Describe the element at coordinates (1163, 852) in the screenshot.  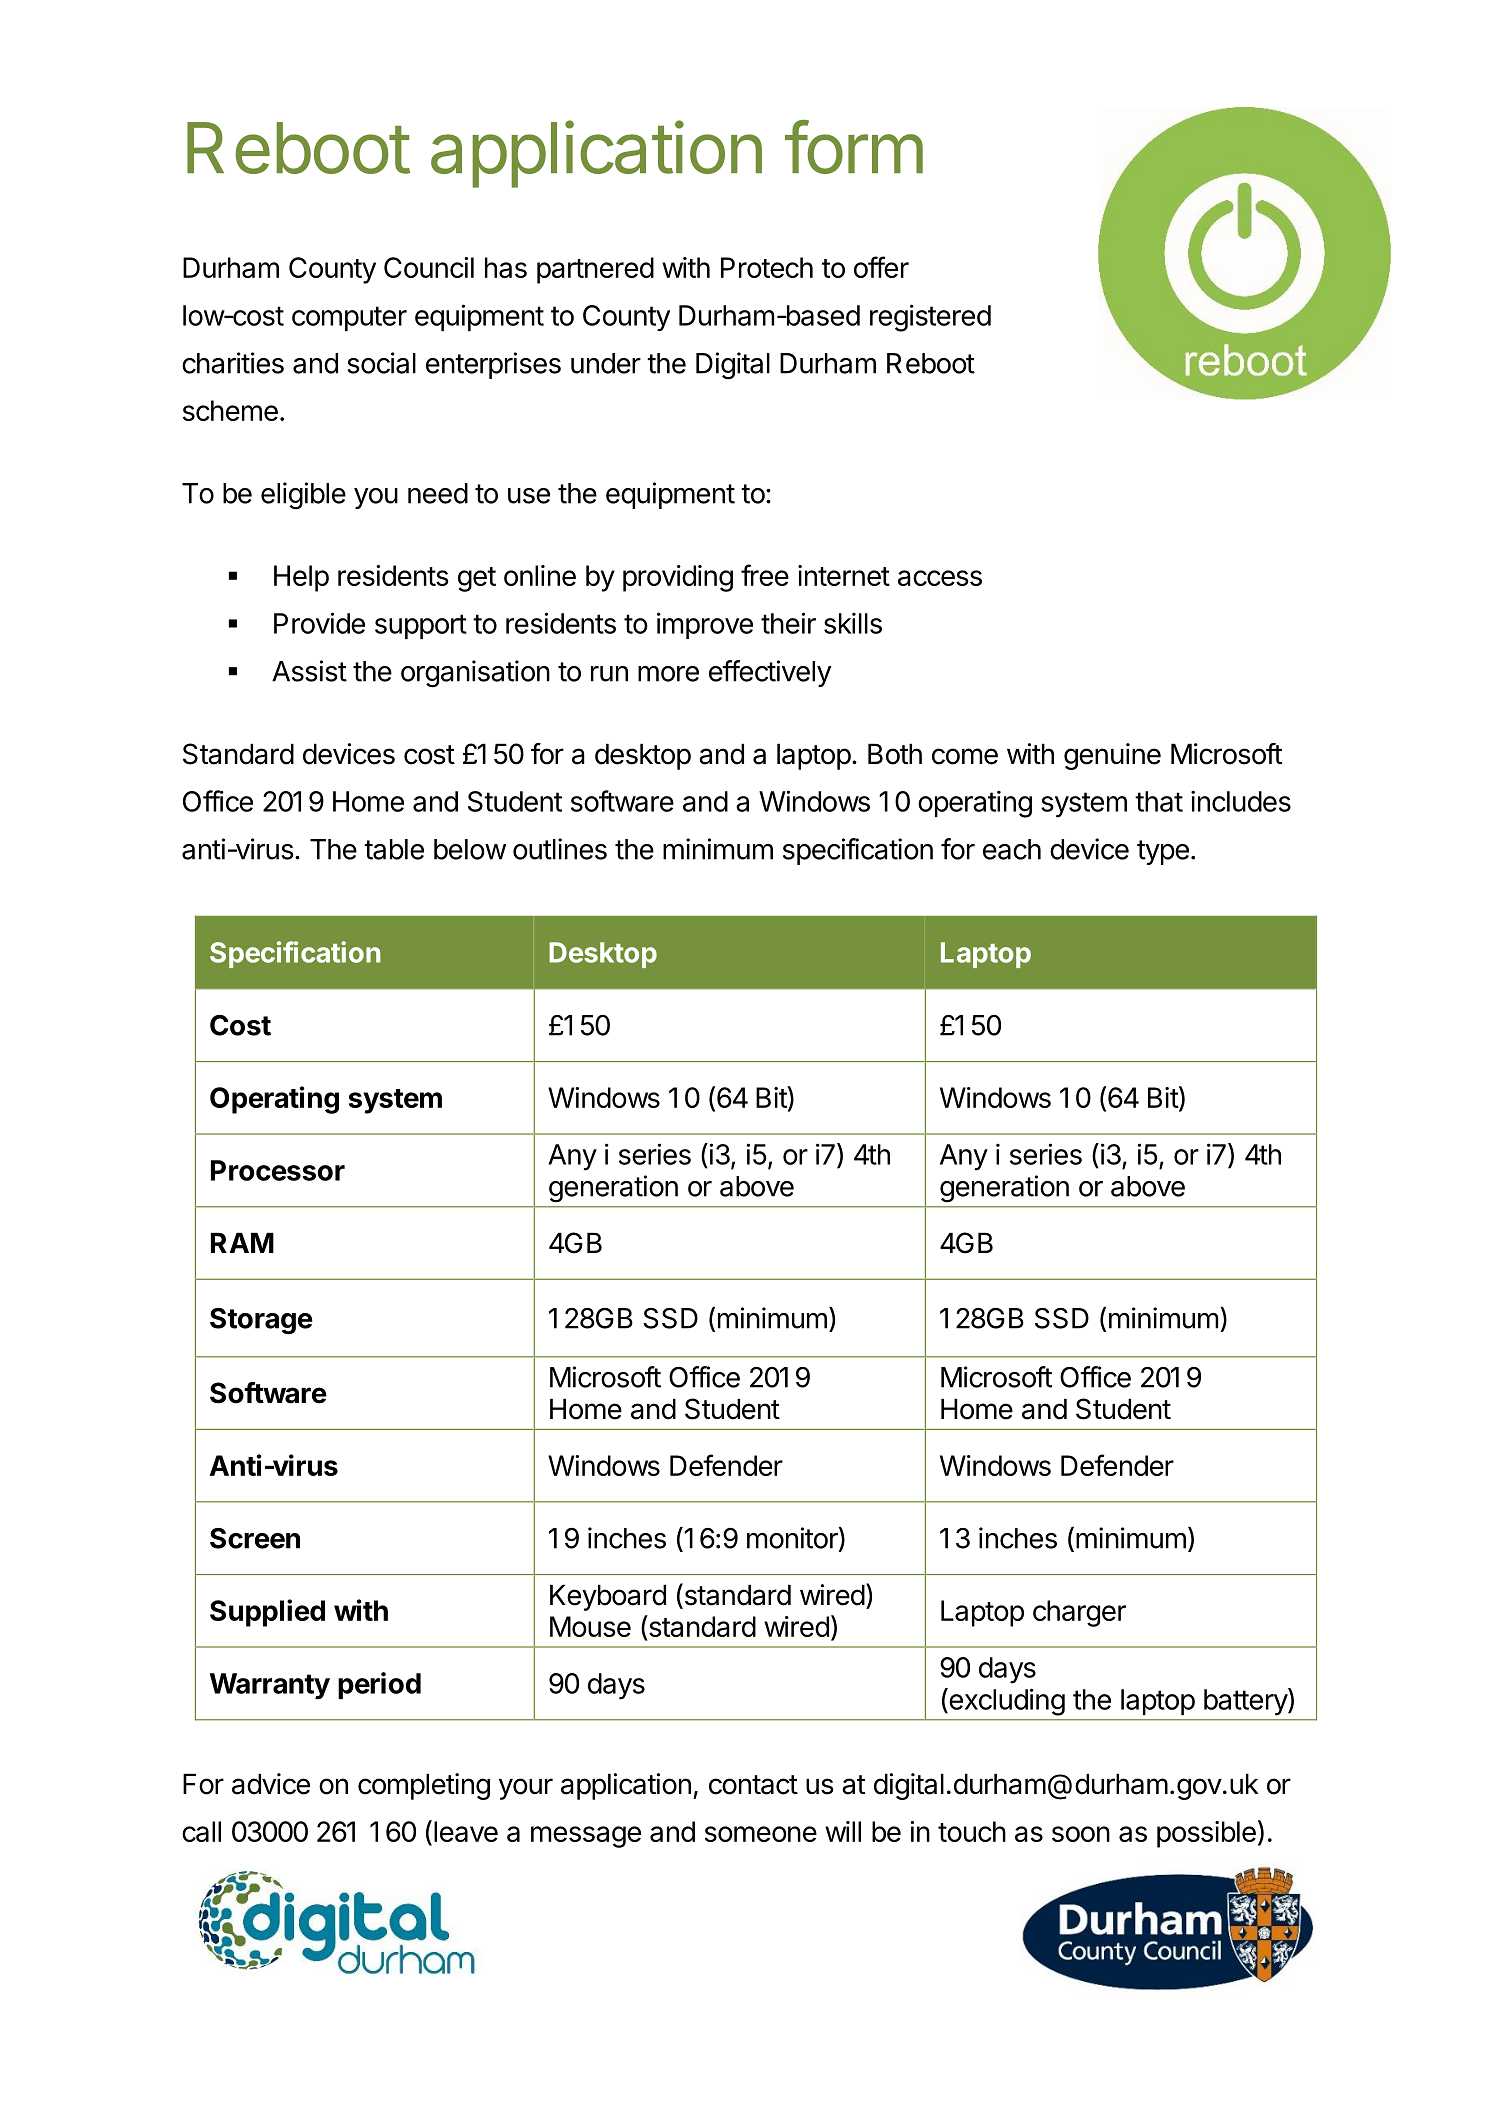
I see `type` at that location.
